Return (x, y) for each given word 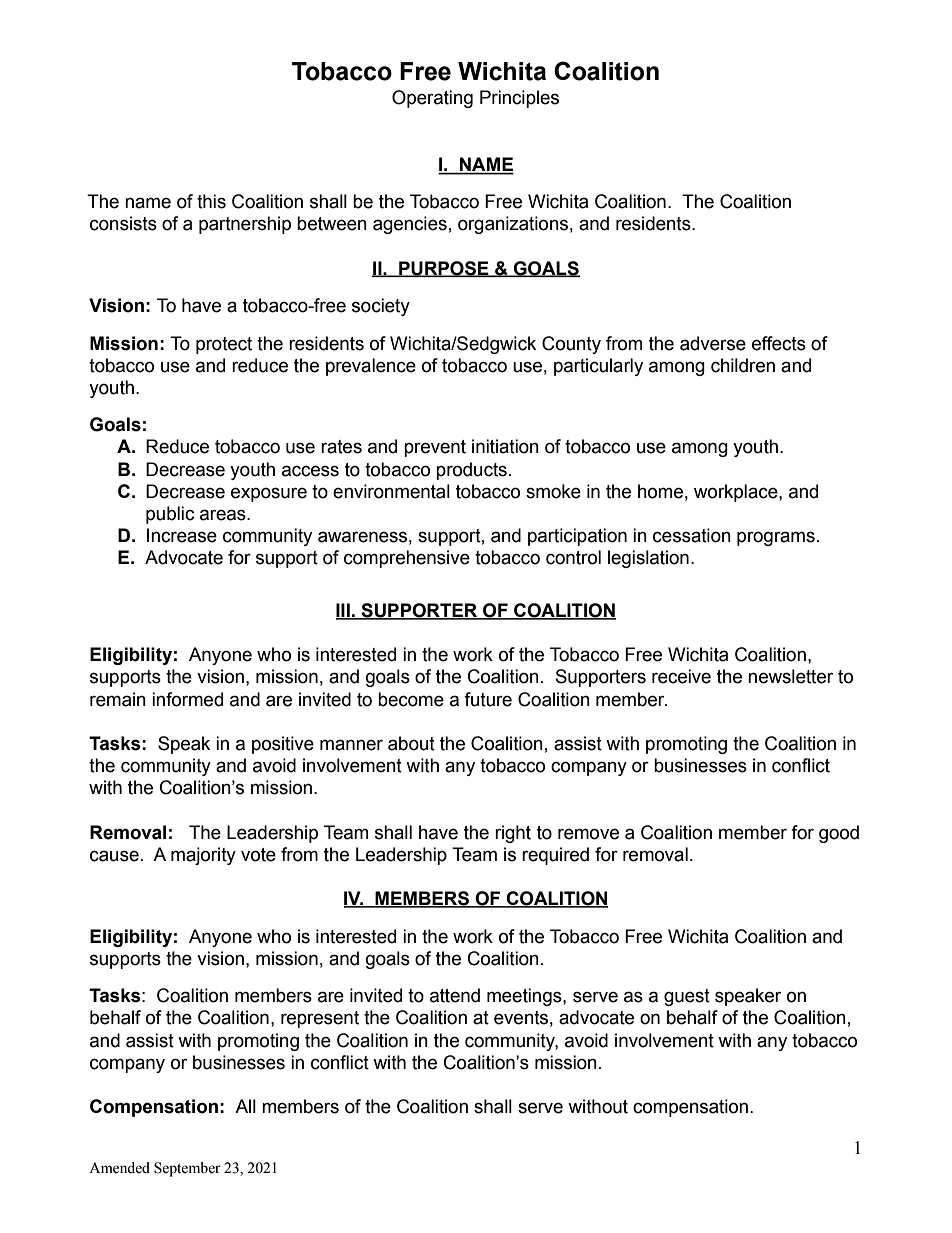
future (488, 699)
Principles (519, 99)
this (211, 201)
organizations (513, 225)
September (187, 1169)
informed (187, 699)
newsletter (790, 676)
